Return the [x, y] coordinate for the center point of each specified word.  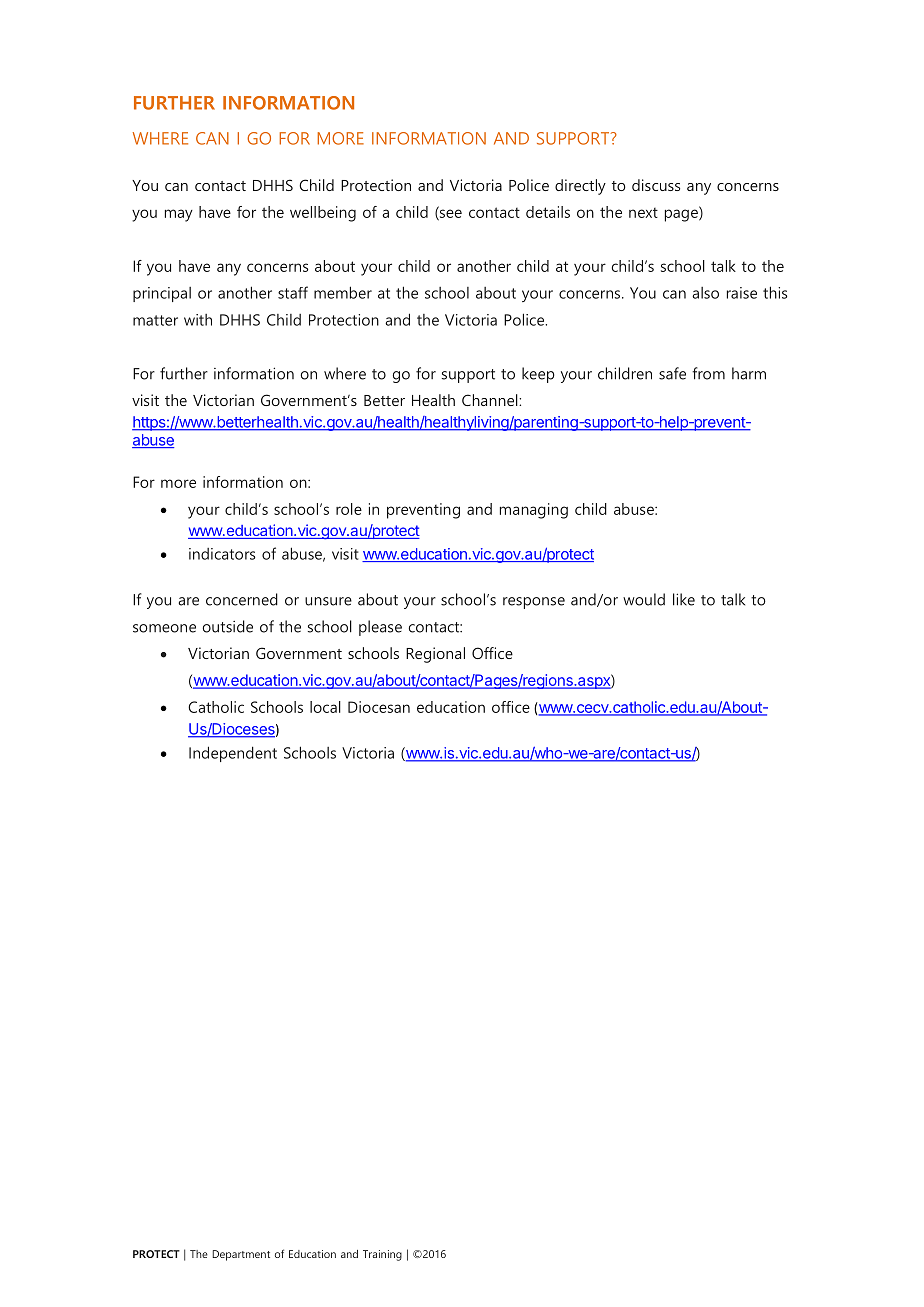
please [380, 628]
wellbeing [323, 214]
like [684, 599]
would [644, 599]
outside [228, 626]
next [643, 213]
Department [241, 1255]
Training [382, 1255]
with [198, 320]
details [548, 212]
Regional [435, 655]
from [708, 373]
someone [164, 628]
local [325, 707]
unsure [328, 601]
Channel [491, 400]
